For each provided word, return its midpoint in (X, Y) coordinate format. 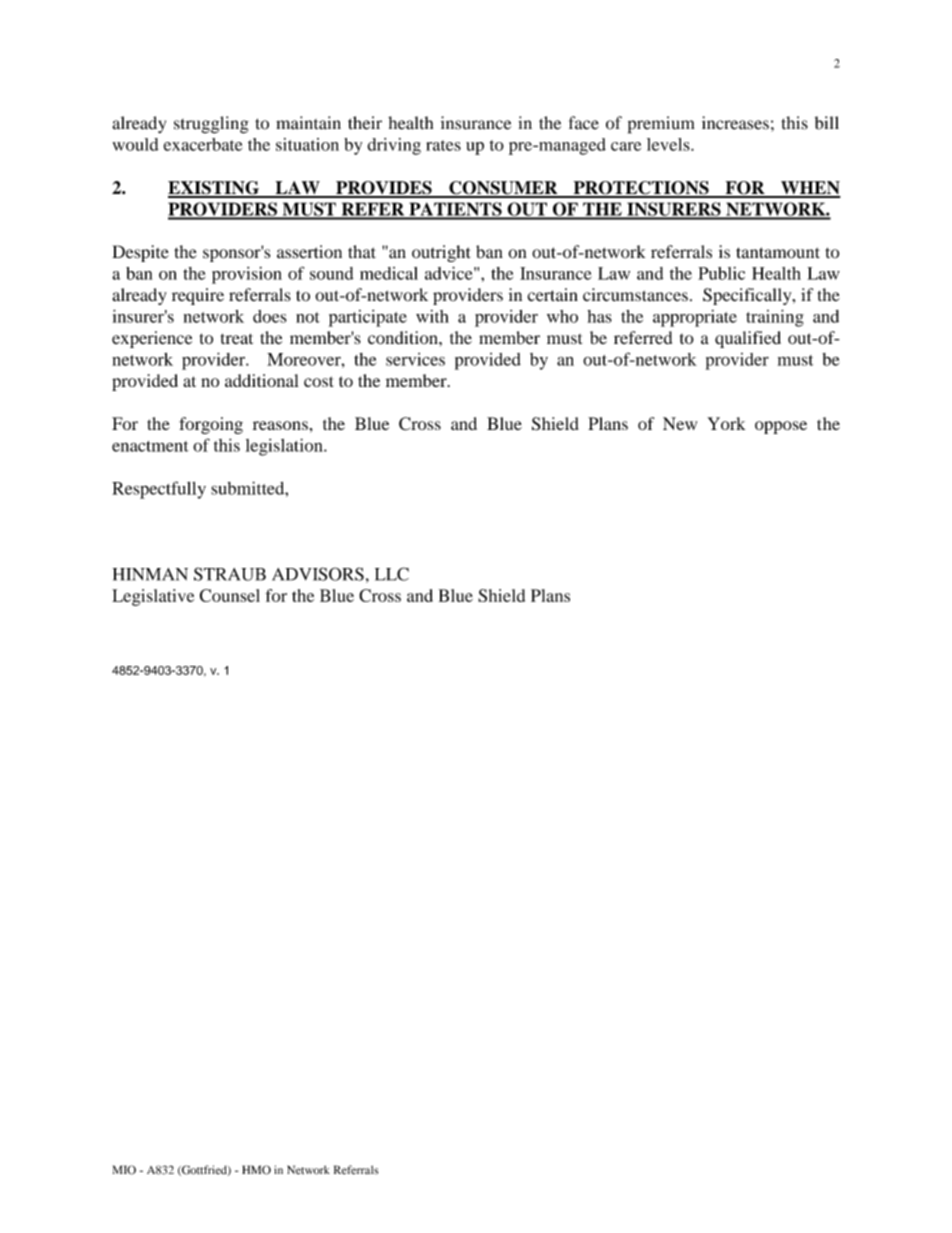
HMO (256, 1170)
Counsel (230, 595)
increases (735, 123)
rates (443, 145)
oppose (781, 427)
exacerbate (202, 144)
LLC (392, 574)
